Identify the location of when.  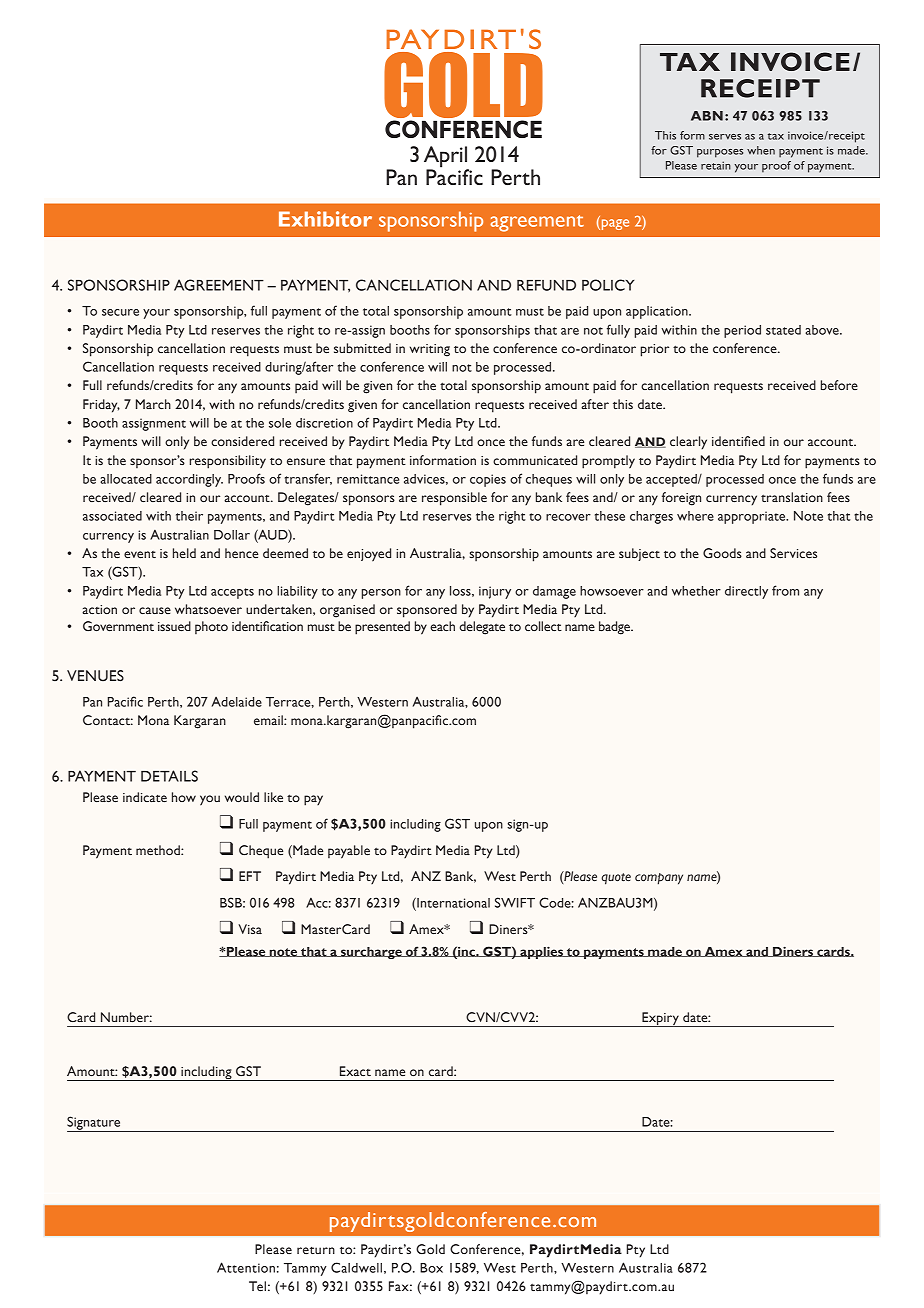
(761, 150).
